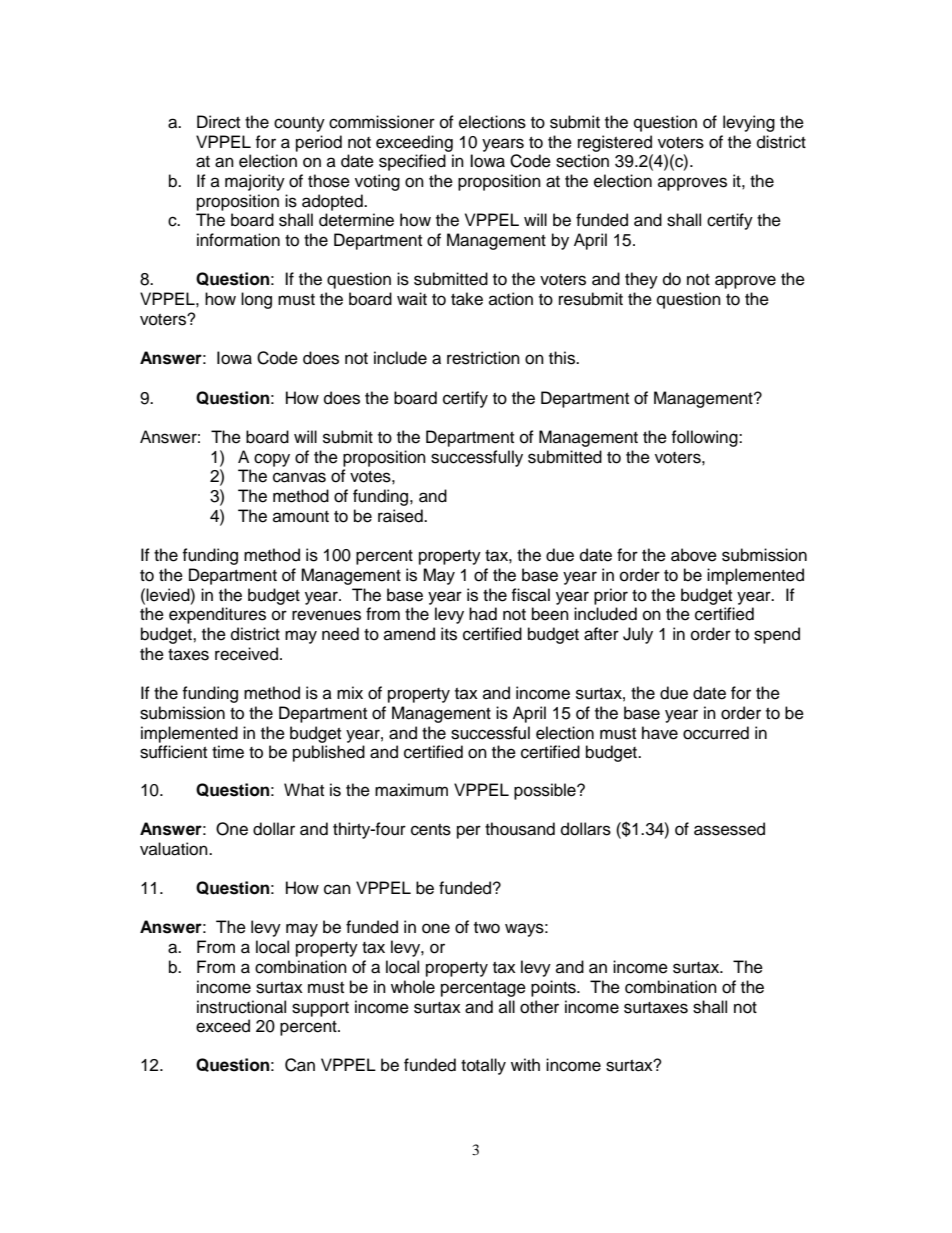 This image has width=952, height=1233. I want to click on registered, so click(615, 143).
